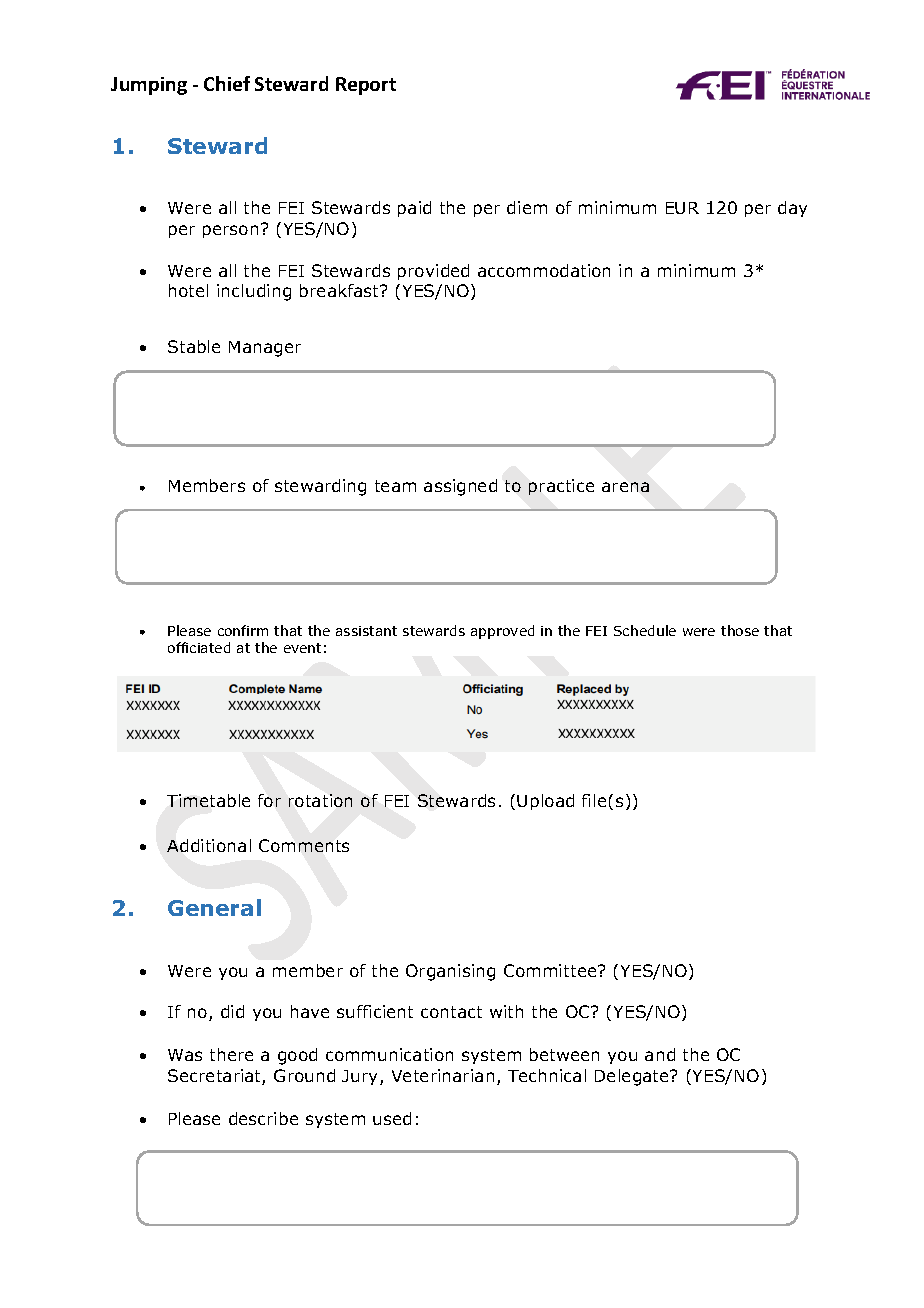 Image resolution: width=924 pixels, height=1308 pixels. Describe the element at coordinates (740, 630) in the image. I see `those` at that location.
